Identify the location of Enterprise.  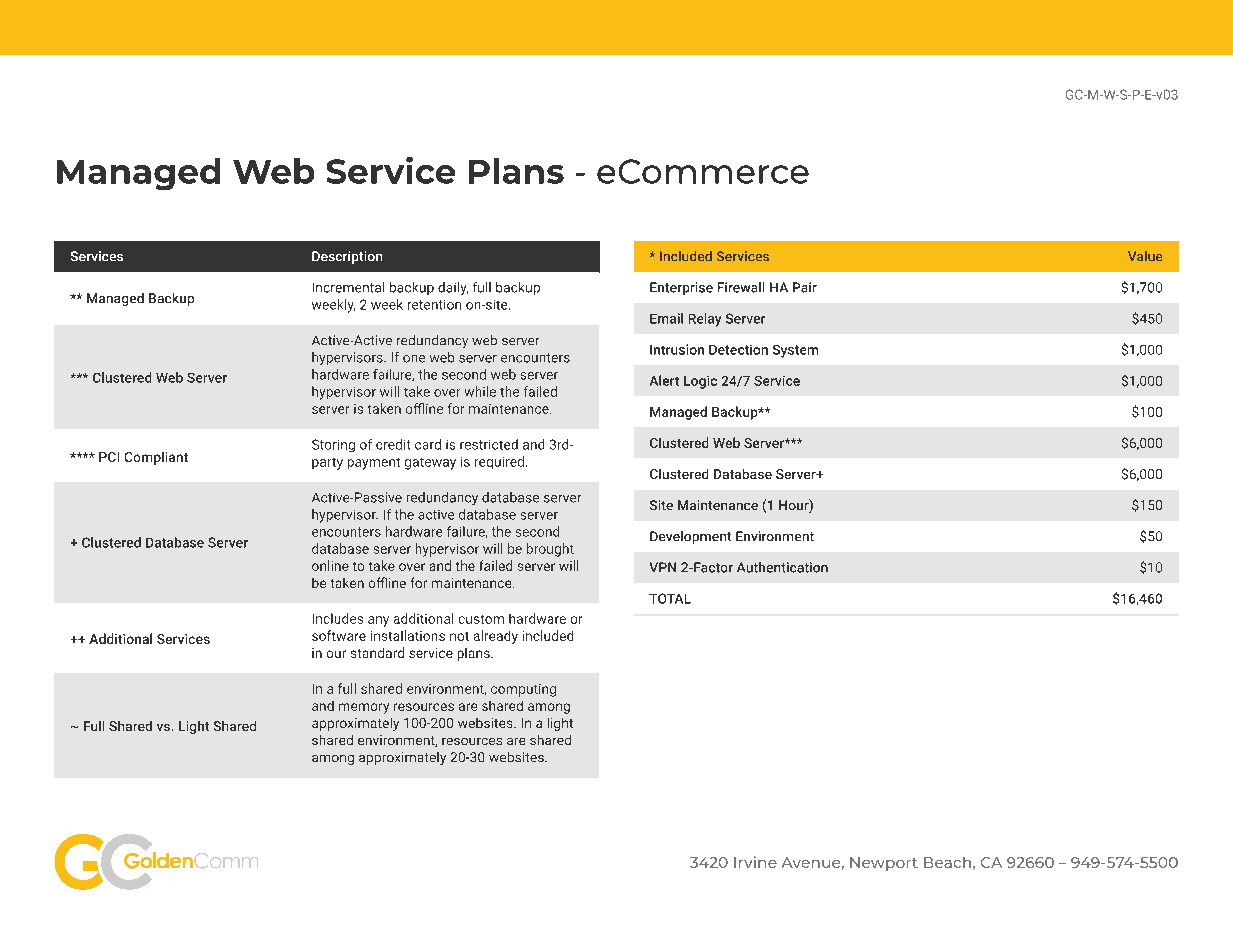
(681, 288).
